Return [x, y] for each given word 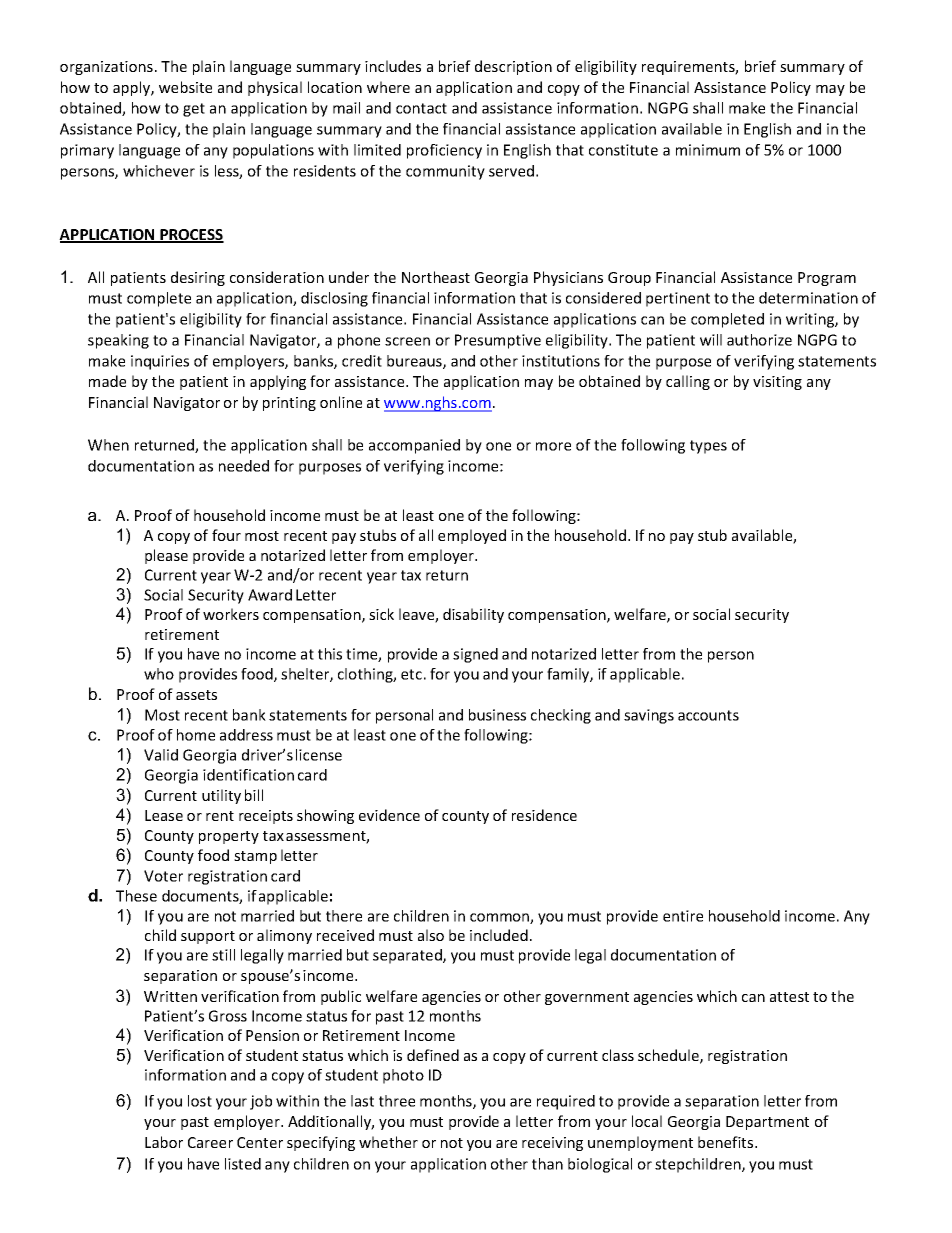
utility [221, 796]
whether [388, 1142]
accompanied [414, 446]
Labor [164, 1142]
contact [421, 108]
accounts [708, 715]
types [708, 447]
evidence [389, 815]
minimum [708, 150]
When [108, 445]
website [185, 87]
